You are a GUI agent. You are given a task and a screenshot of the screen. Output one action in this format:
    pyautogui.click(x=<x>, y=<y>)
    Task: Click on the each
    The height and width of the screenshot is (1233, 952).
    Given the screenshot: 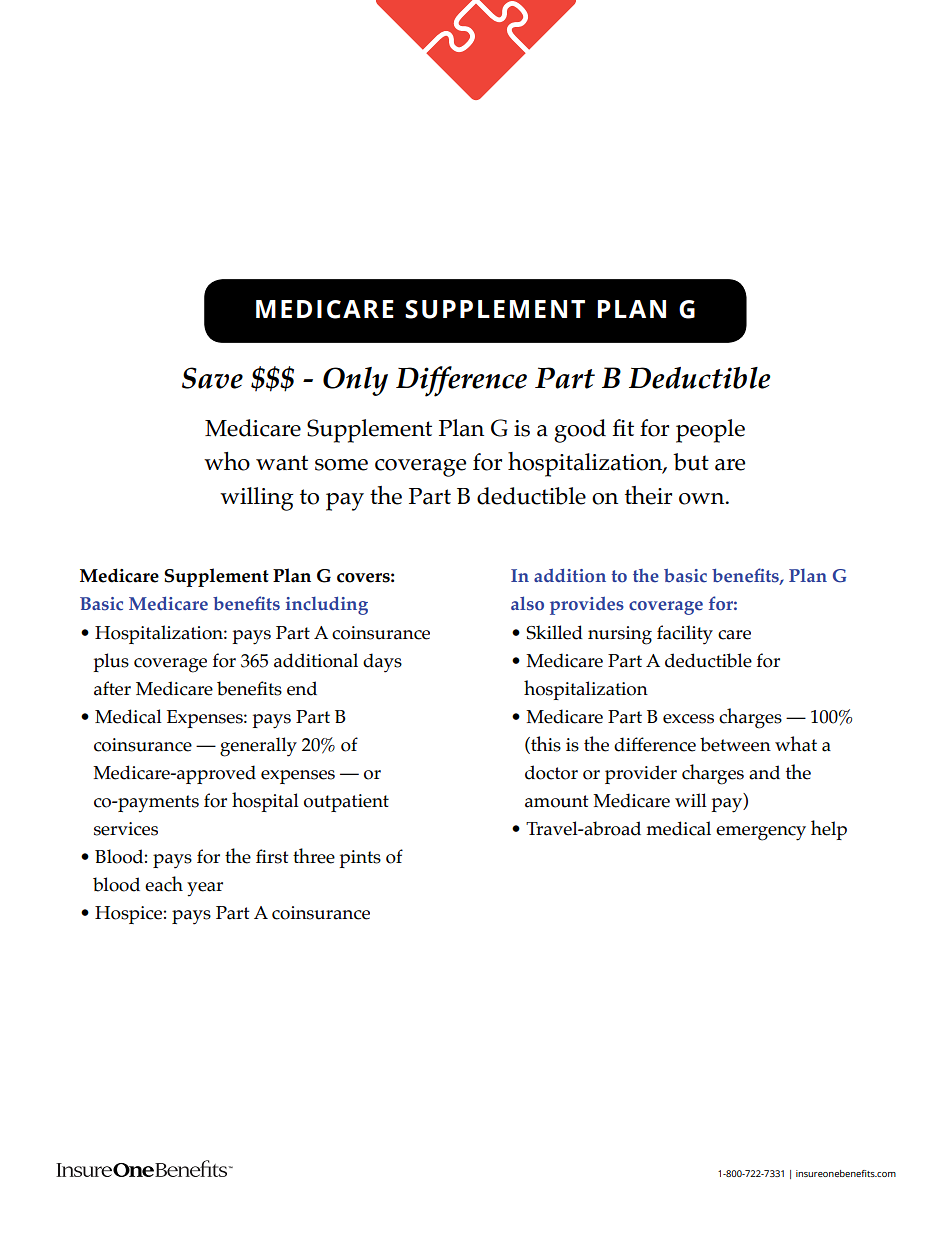 What is the action you would take?
    pyautogui.click(x=164, y=884)
